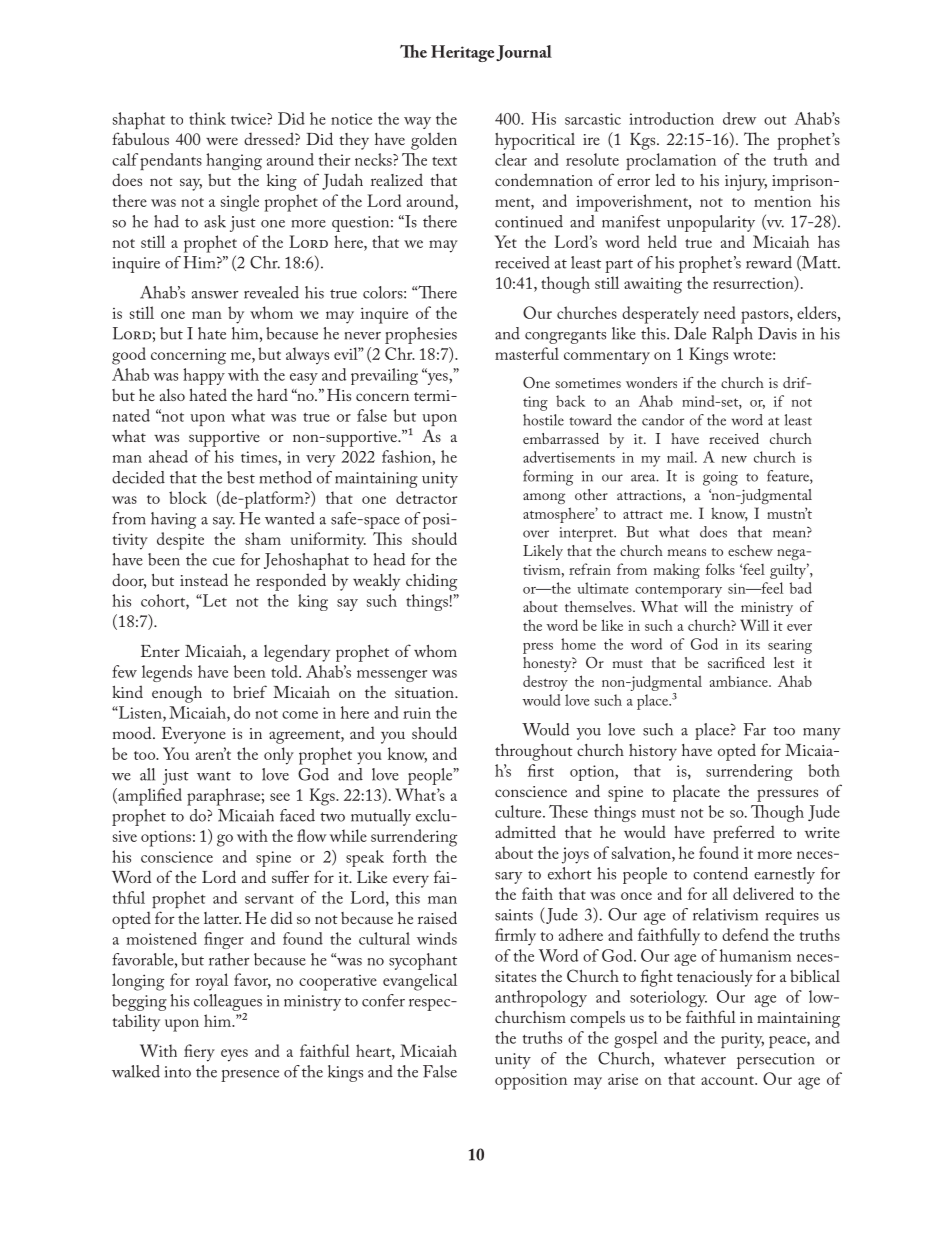 The width and height of the image is (952, 1233). Describe the element at coordinates (149, 797) in the image. I see `amplified` at that location.
